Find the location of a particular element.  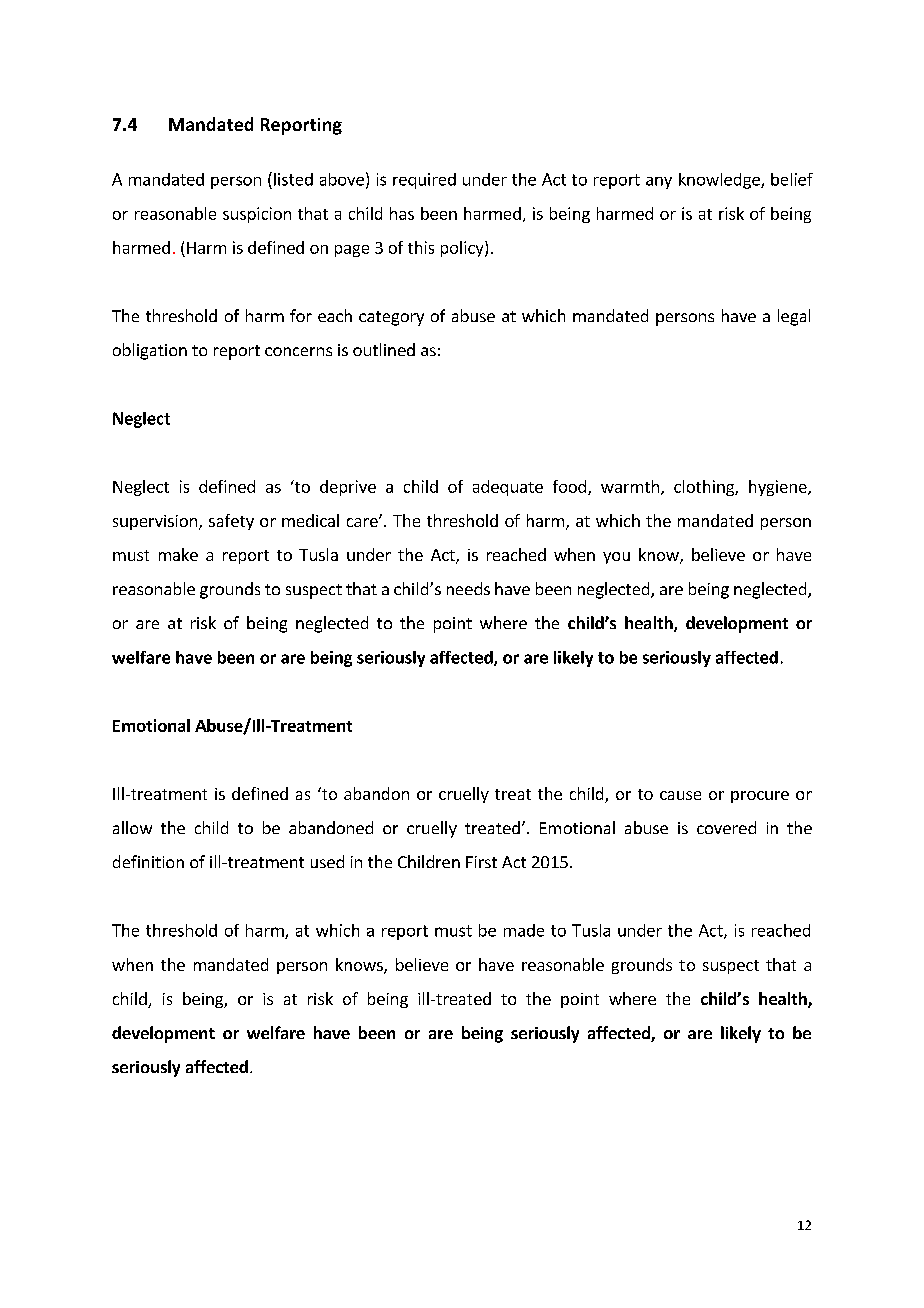

definition is located at coordinates (148, 861).
